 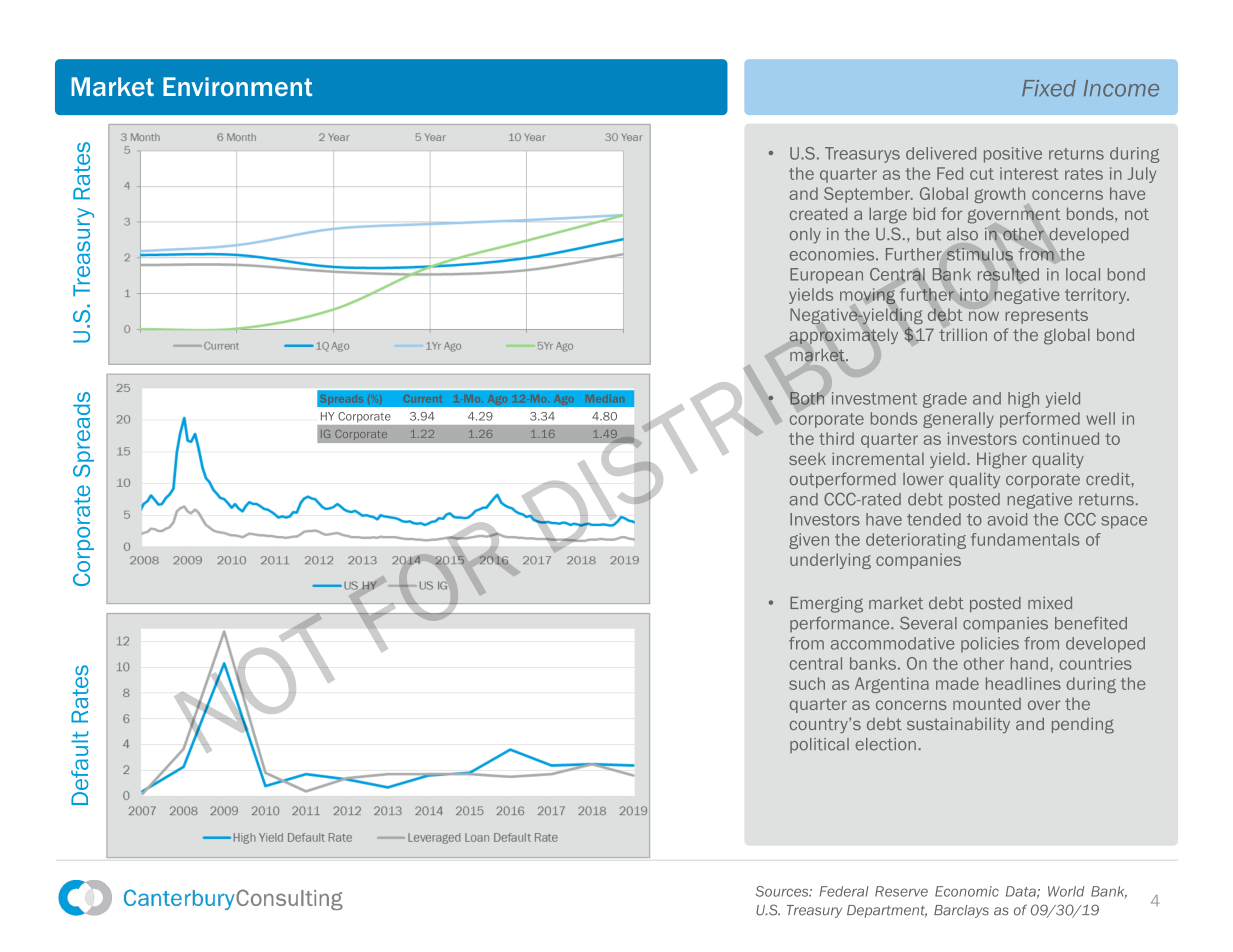 I want to click on Environment, so click(x=237, y=86).
